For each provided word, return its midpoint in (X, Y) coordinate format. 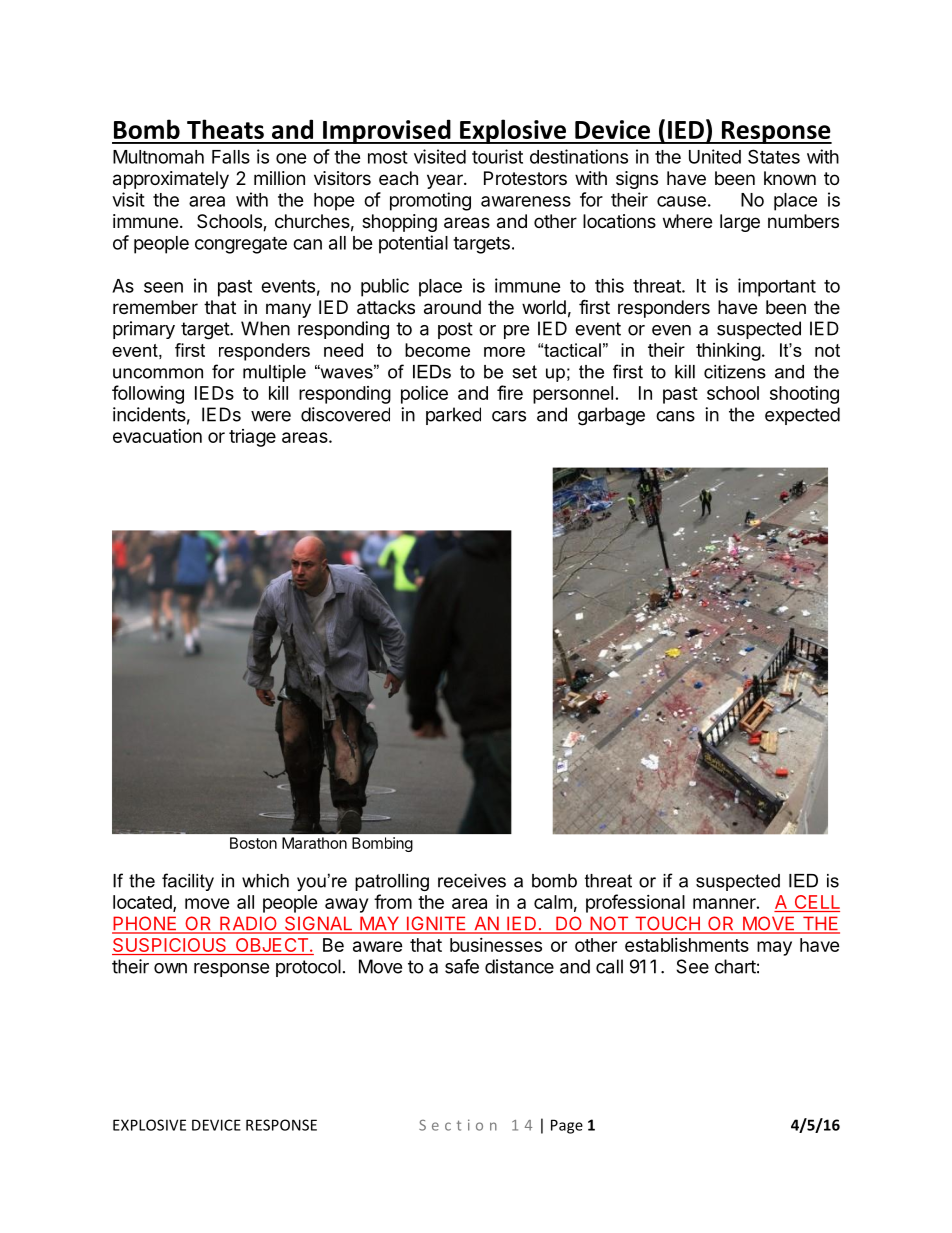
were (271, 416)
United (715, 156)
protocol (308, 968)
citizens (735, 372)
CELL (816, 903)
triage (252, 438)
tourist (497, 156)
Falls (231, 157)
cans (675, 416)
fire (510, 392)
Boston (253, 843)
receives (472, 881)
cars (509, 416)
